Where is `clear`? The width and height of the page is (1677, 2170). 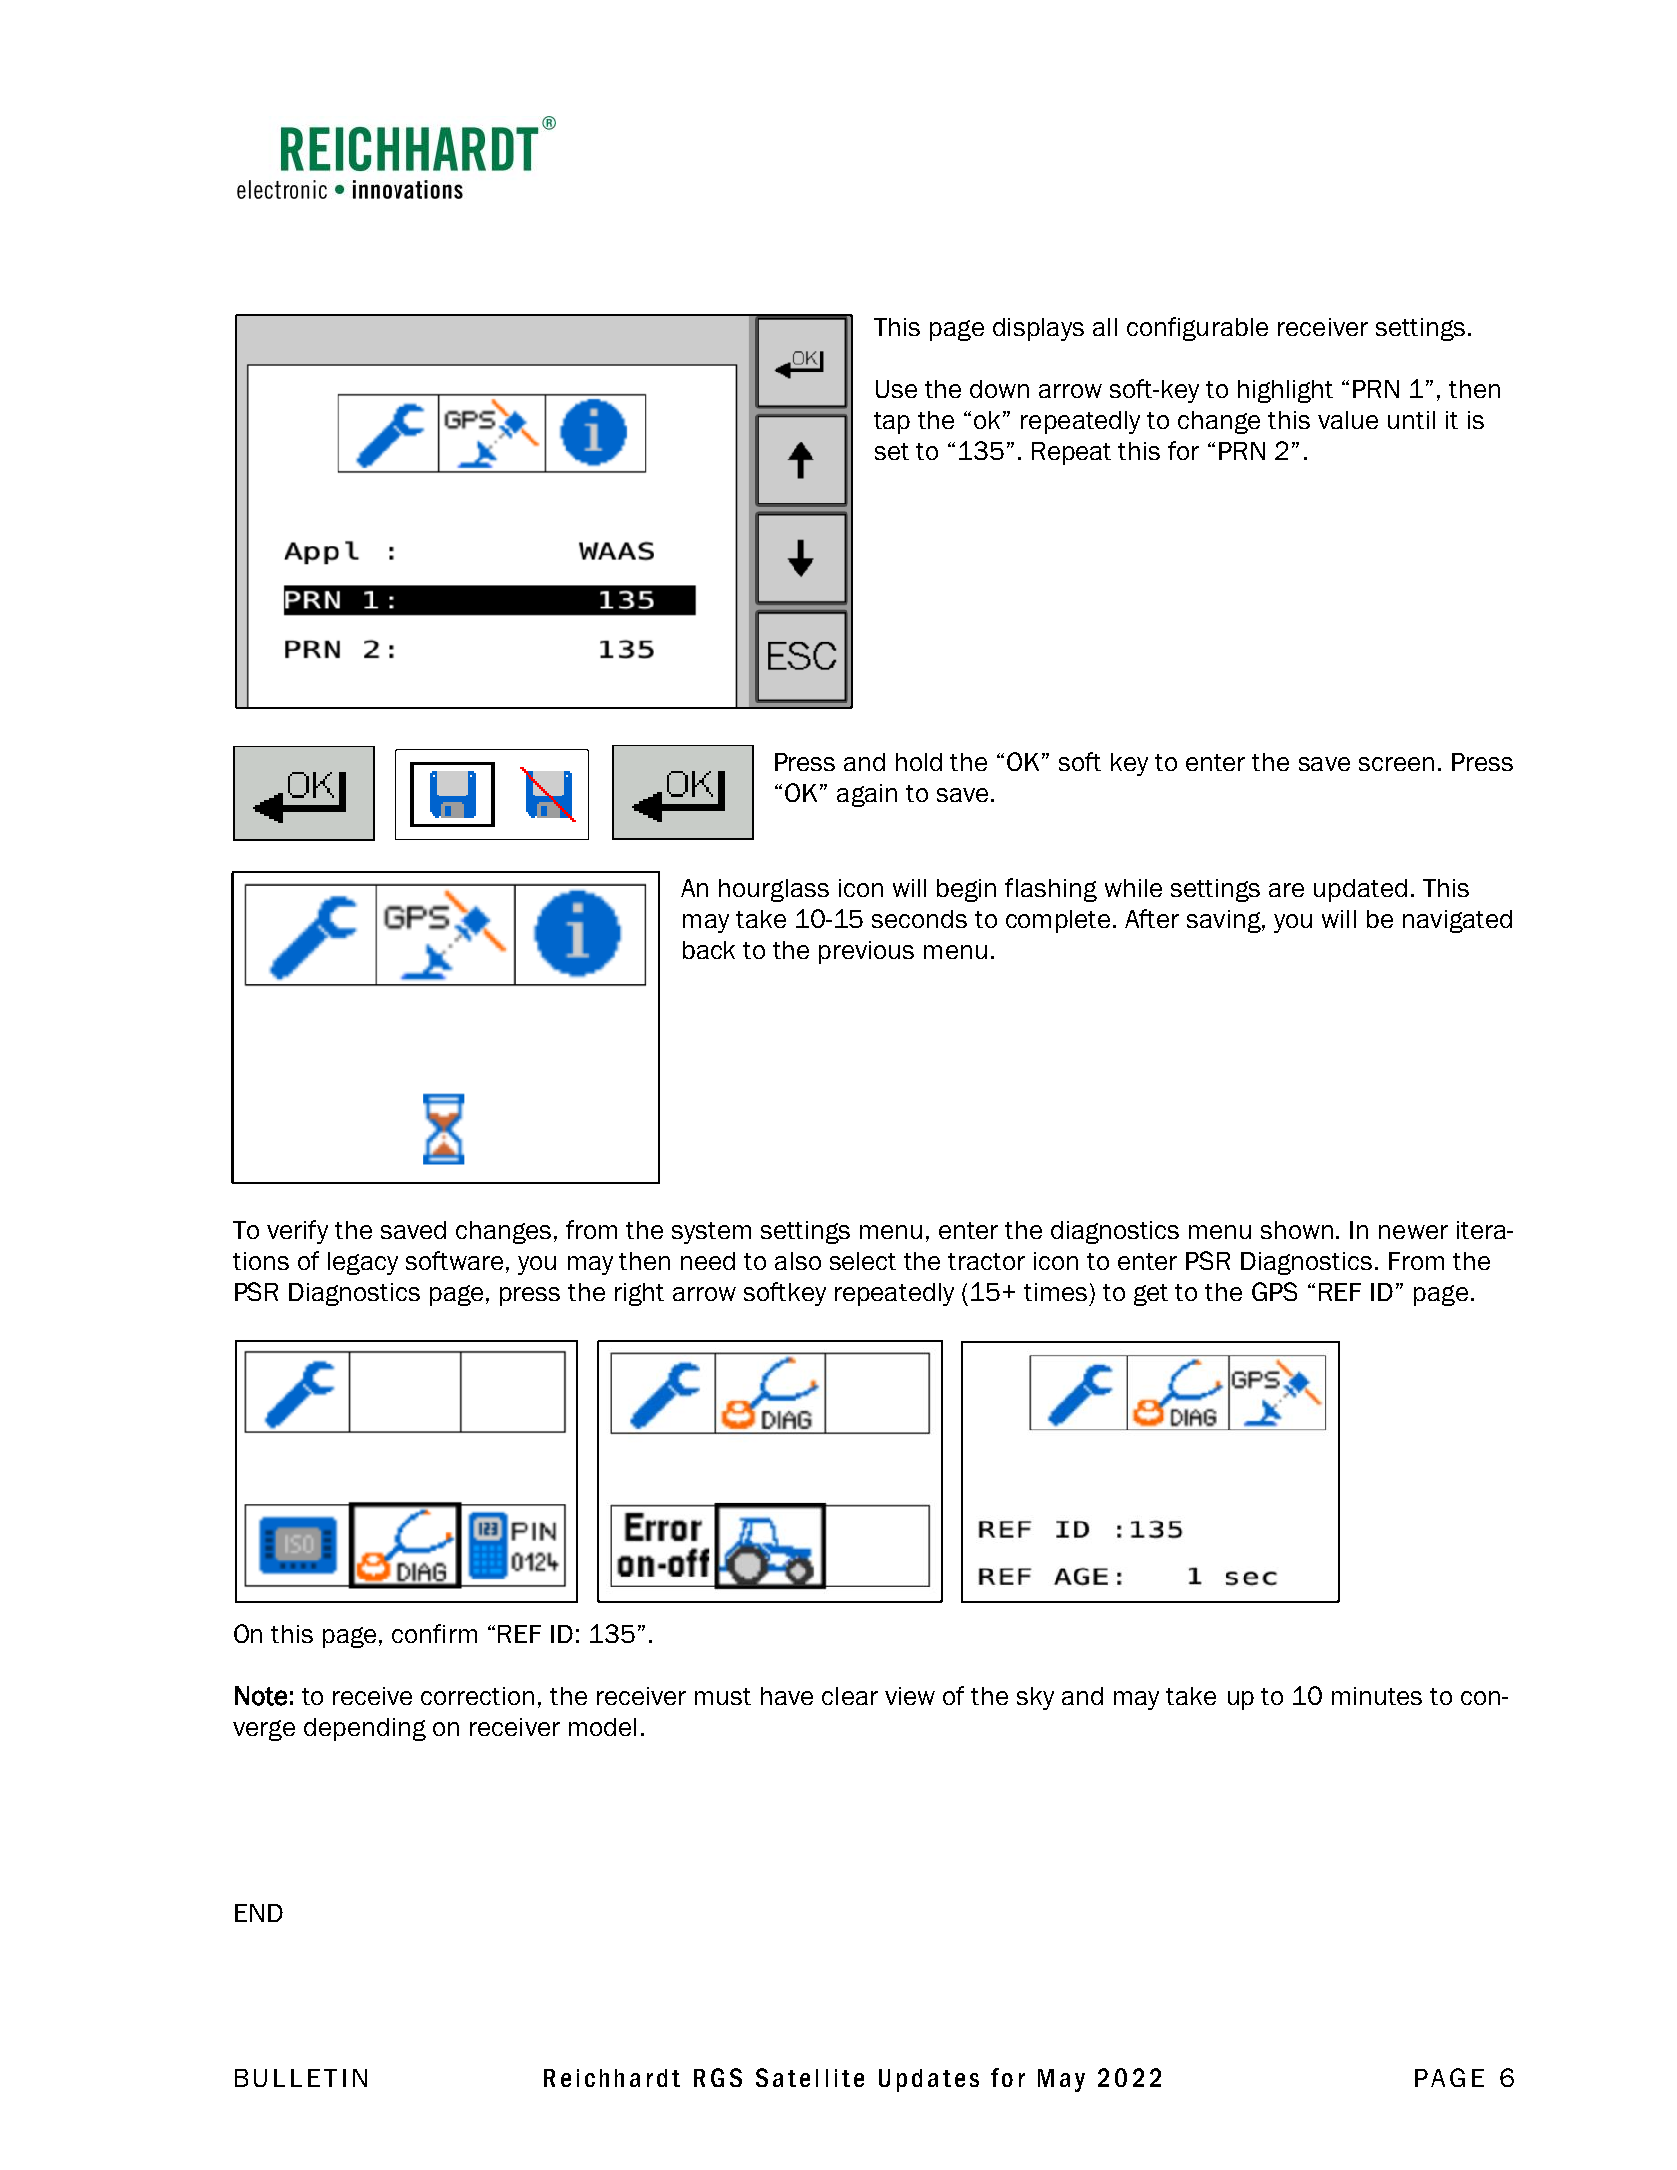
clear is located at coordinates (850, 1696).
